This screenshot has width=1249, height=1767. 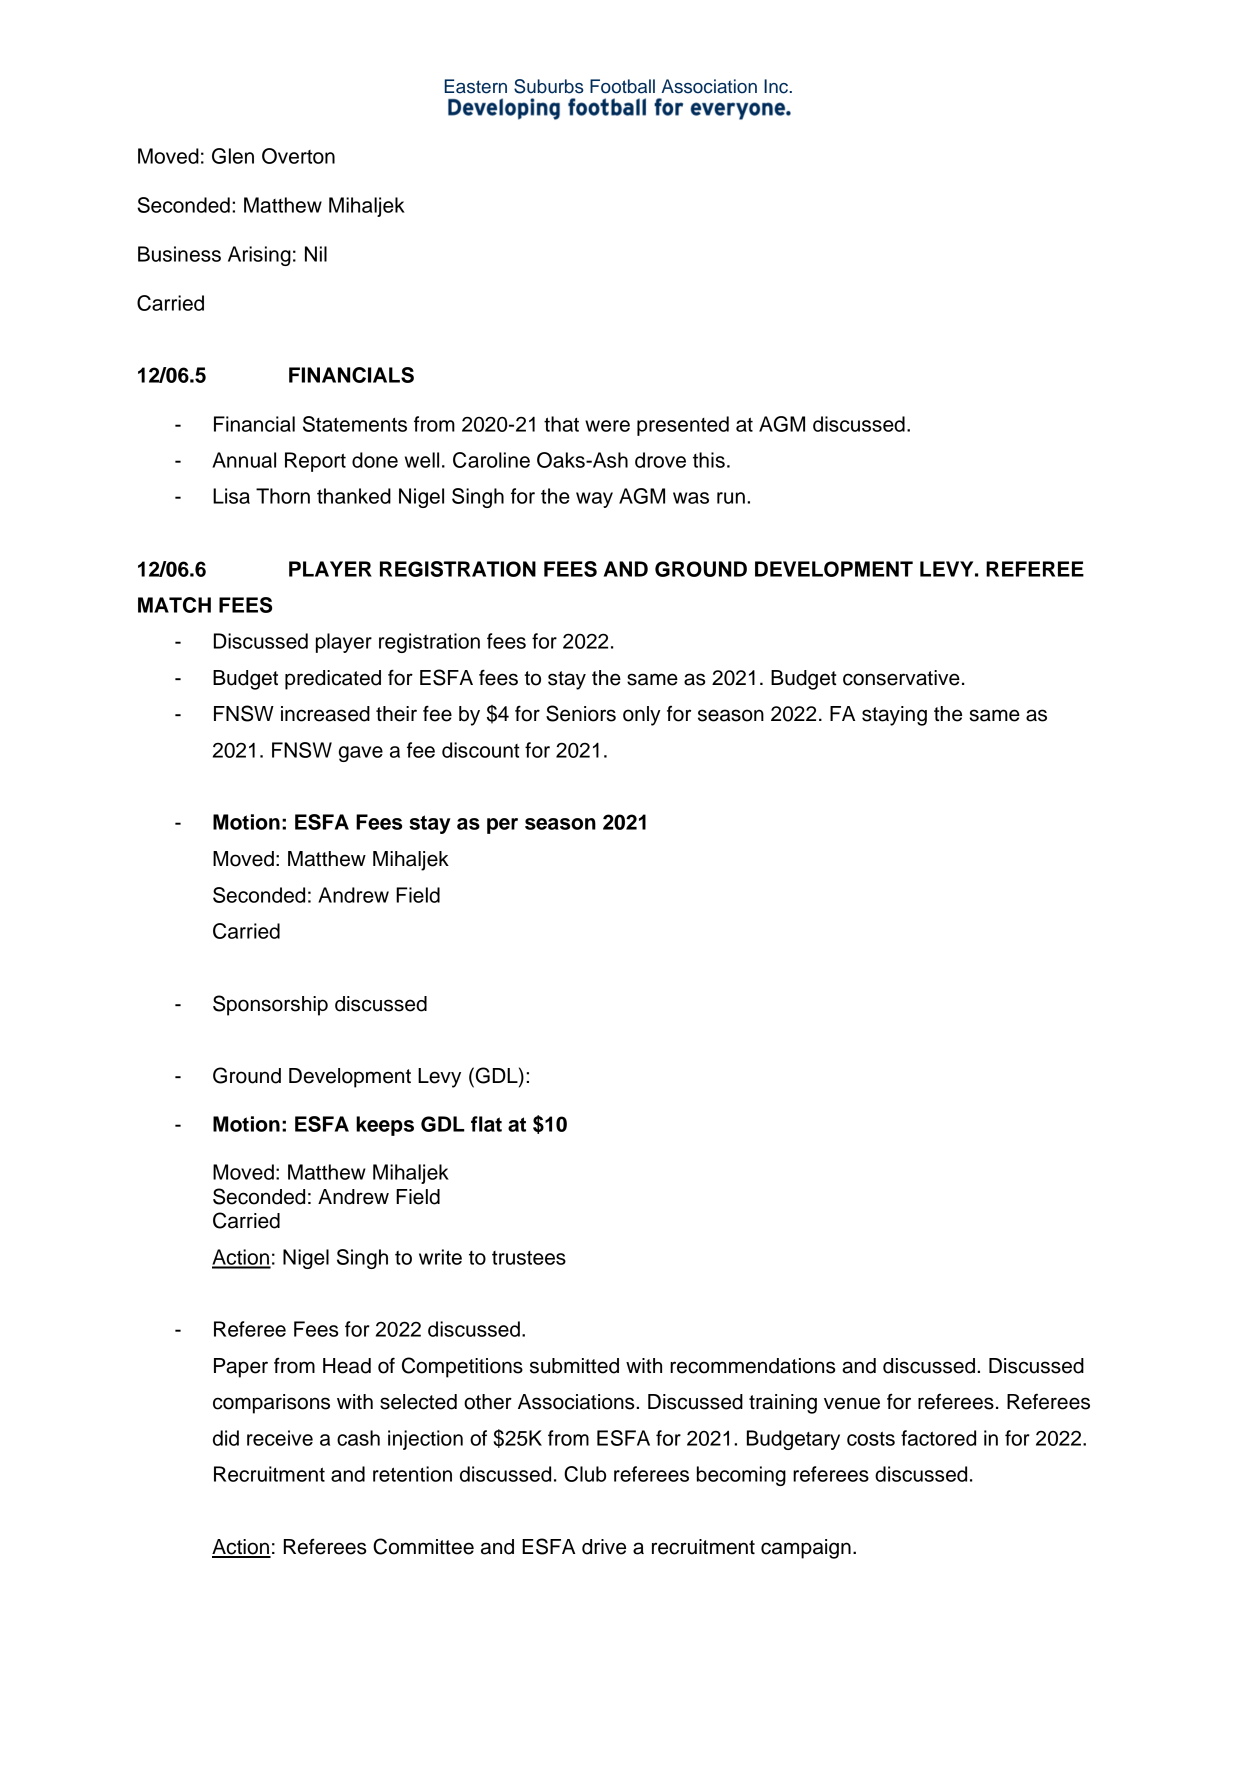 What do you see at coordinates (280, 1438) in the screenshot?
I see `receive` at bounding box center [280, 1438].
